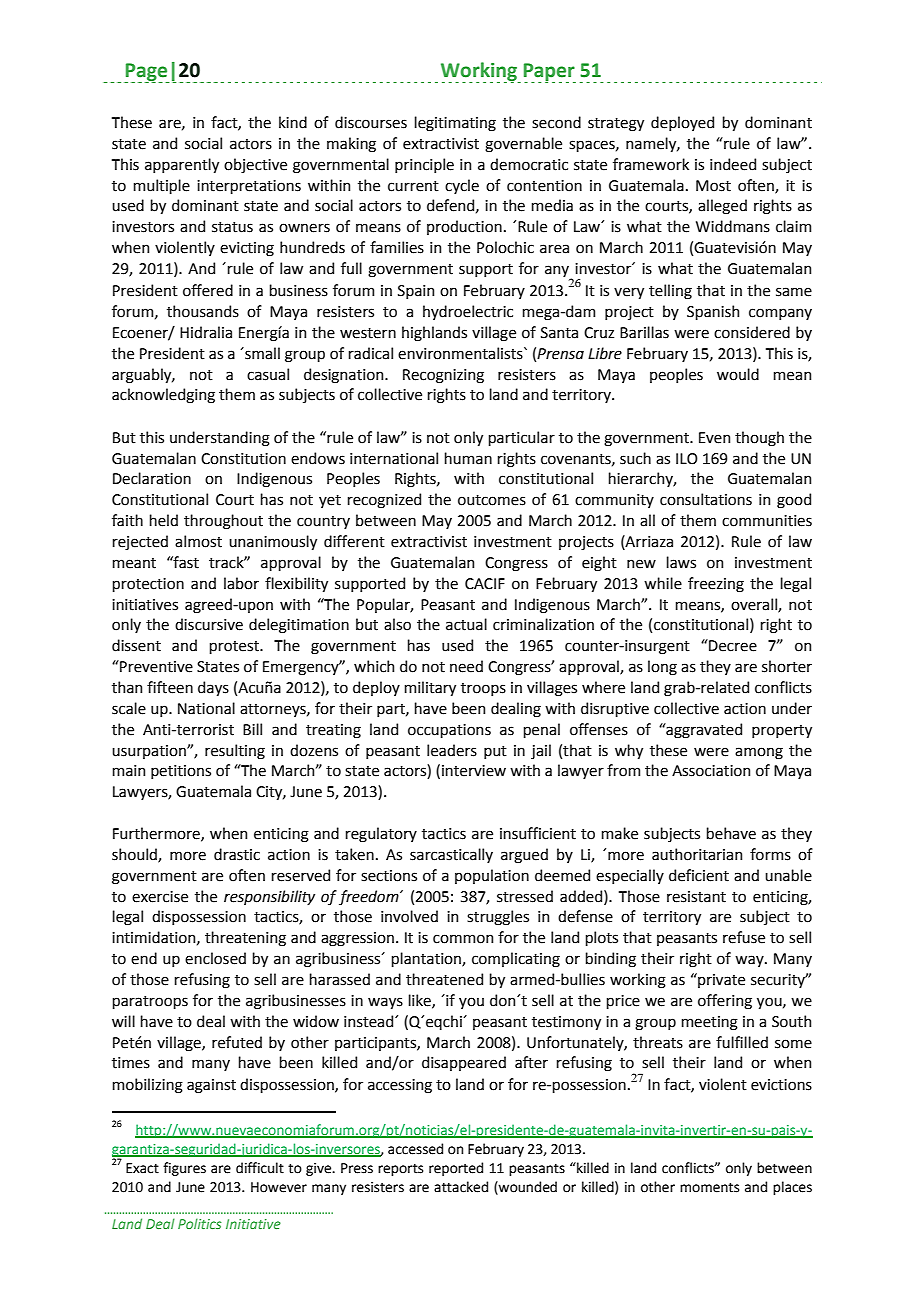 The height and width of the screenshot is (1308, 924). I want to click on indeed, so click(733, 164).
